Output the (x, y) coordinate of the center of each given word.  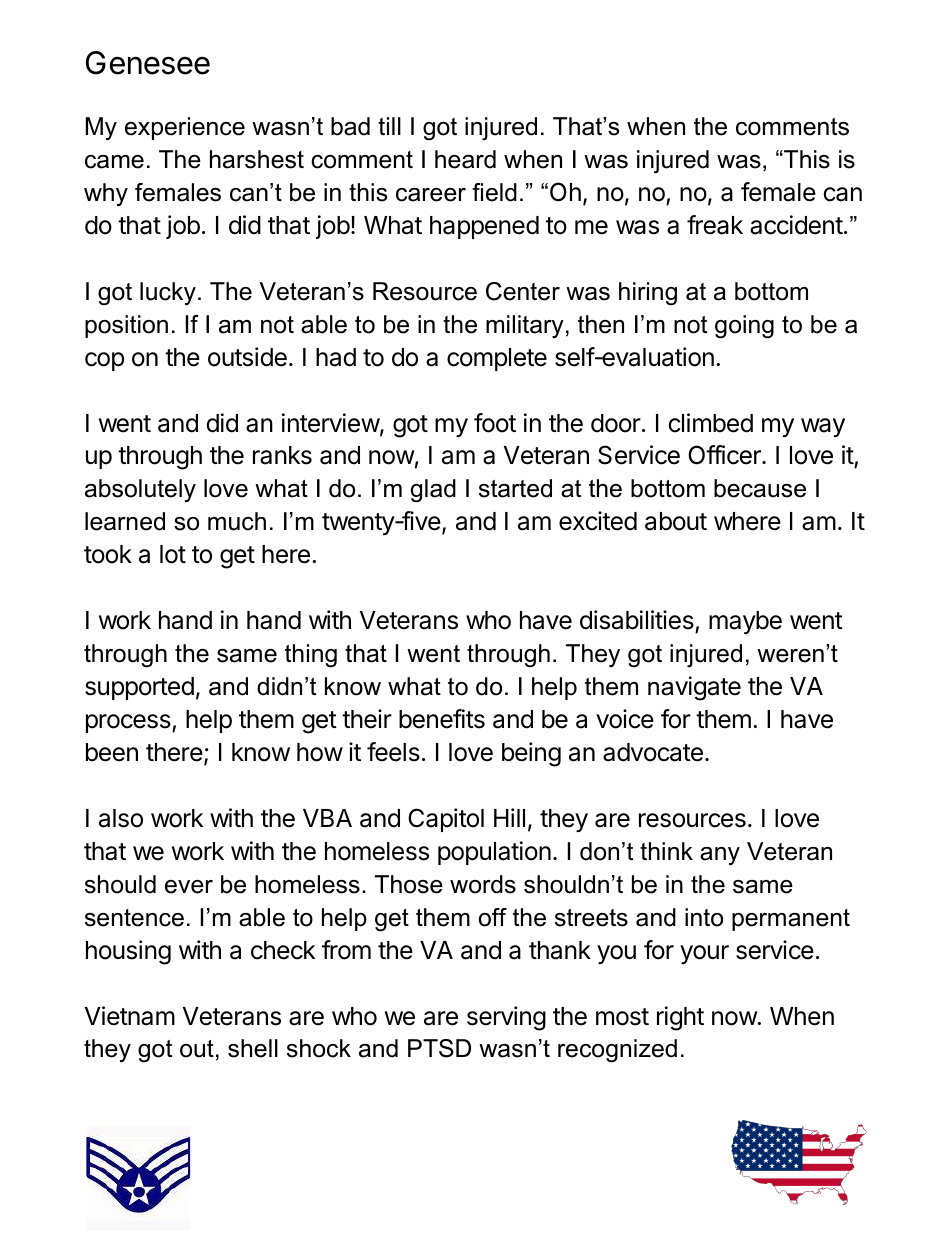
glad (433, 491)
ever (189, 887)
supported (139, 688)
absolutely (140, 491)
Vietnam (130, 1016)
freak (715, 225)
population (494, 853)
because (760, 488)
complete (497, 359)
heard (465, 159)
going (744, 327)
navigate (694, 688)
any (720, 856)
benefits (442, 719)
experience (185, 128)
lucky (168, 294)
